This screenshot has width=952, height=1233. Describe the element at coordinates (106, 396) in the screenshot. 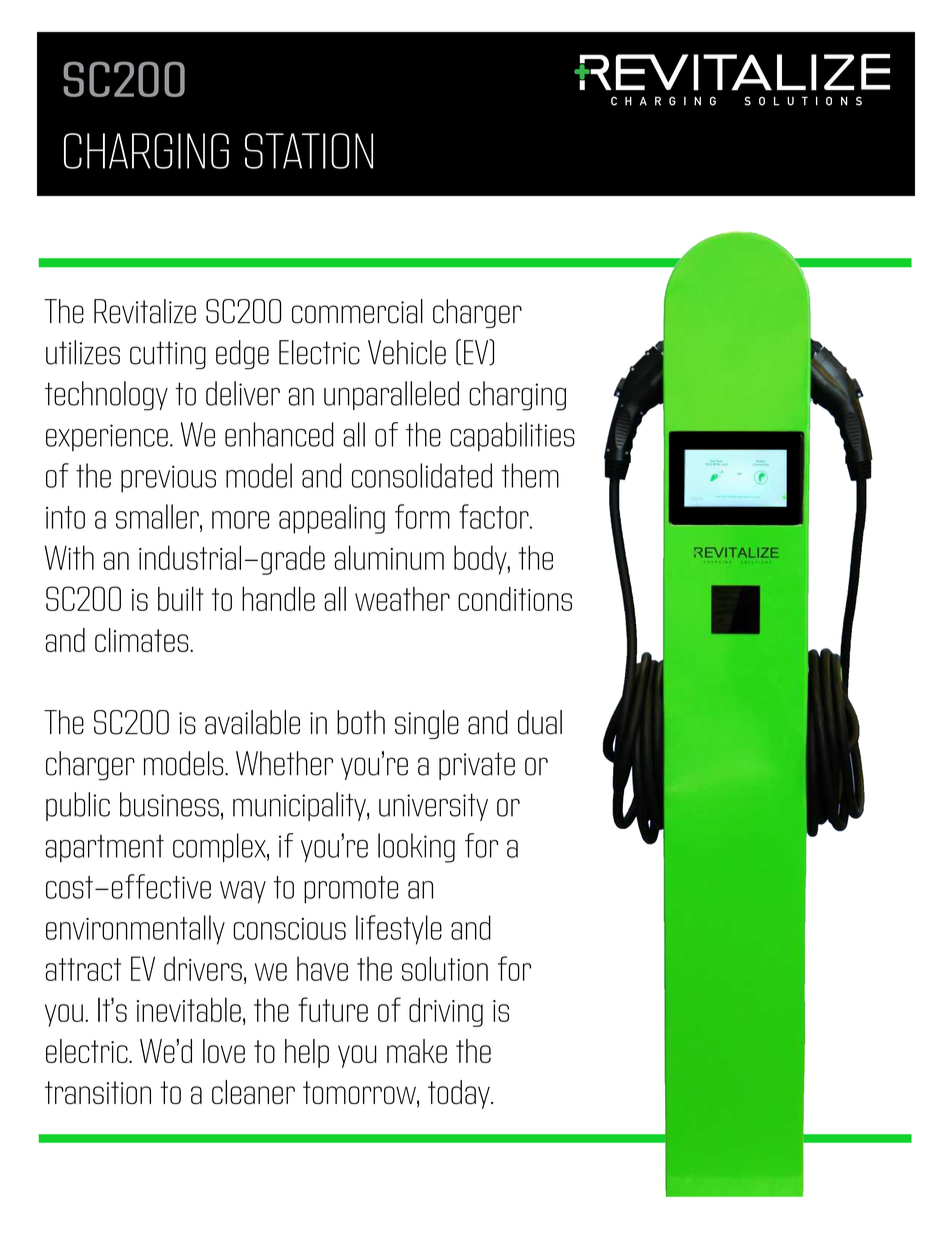

I see `technology` at that location.
